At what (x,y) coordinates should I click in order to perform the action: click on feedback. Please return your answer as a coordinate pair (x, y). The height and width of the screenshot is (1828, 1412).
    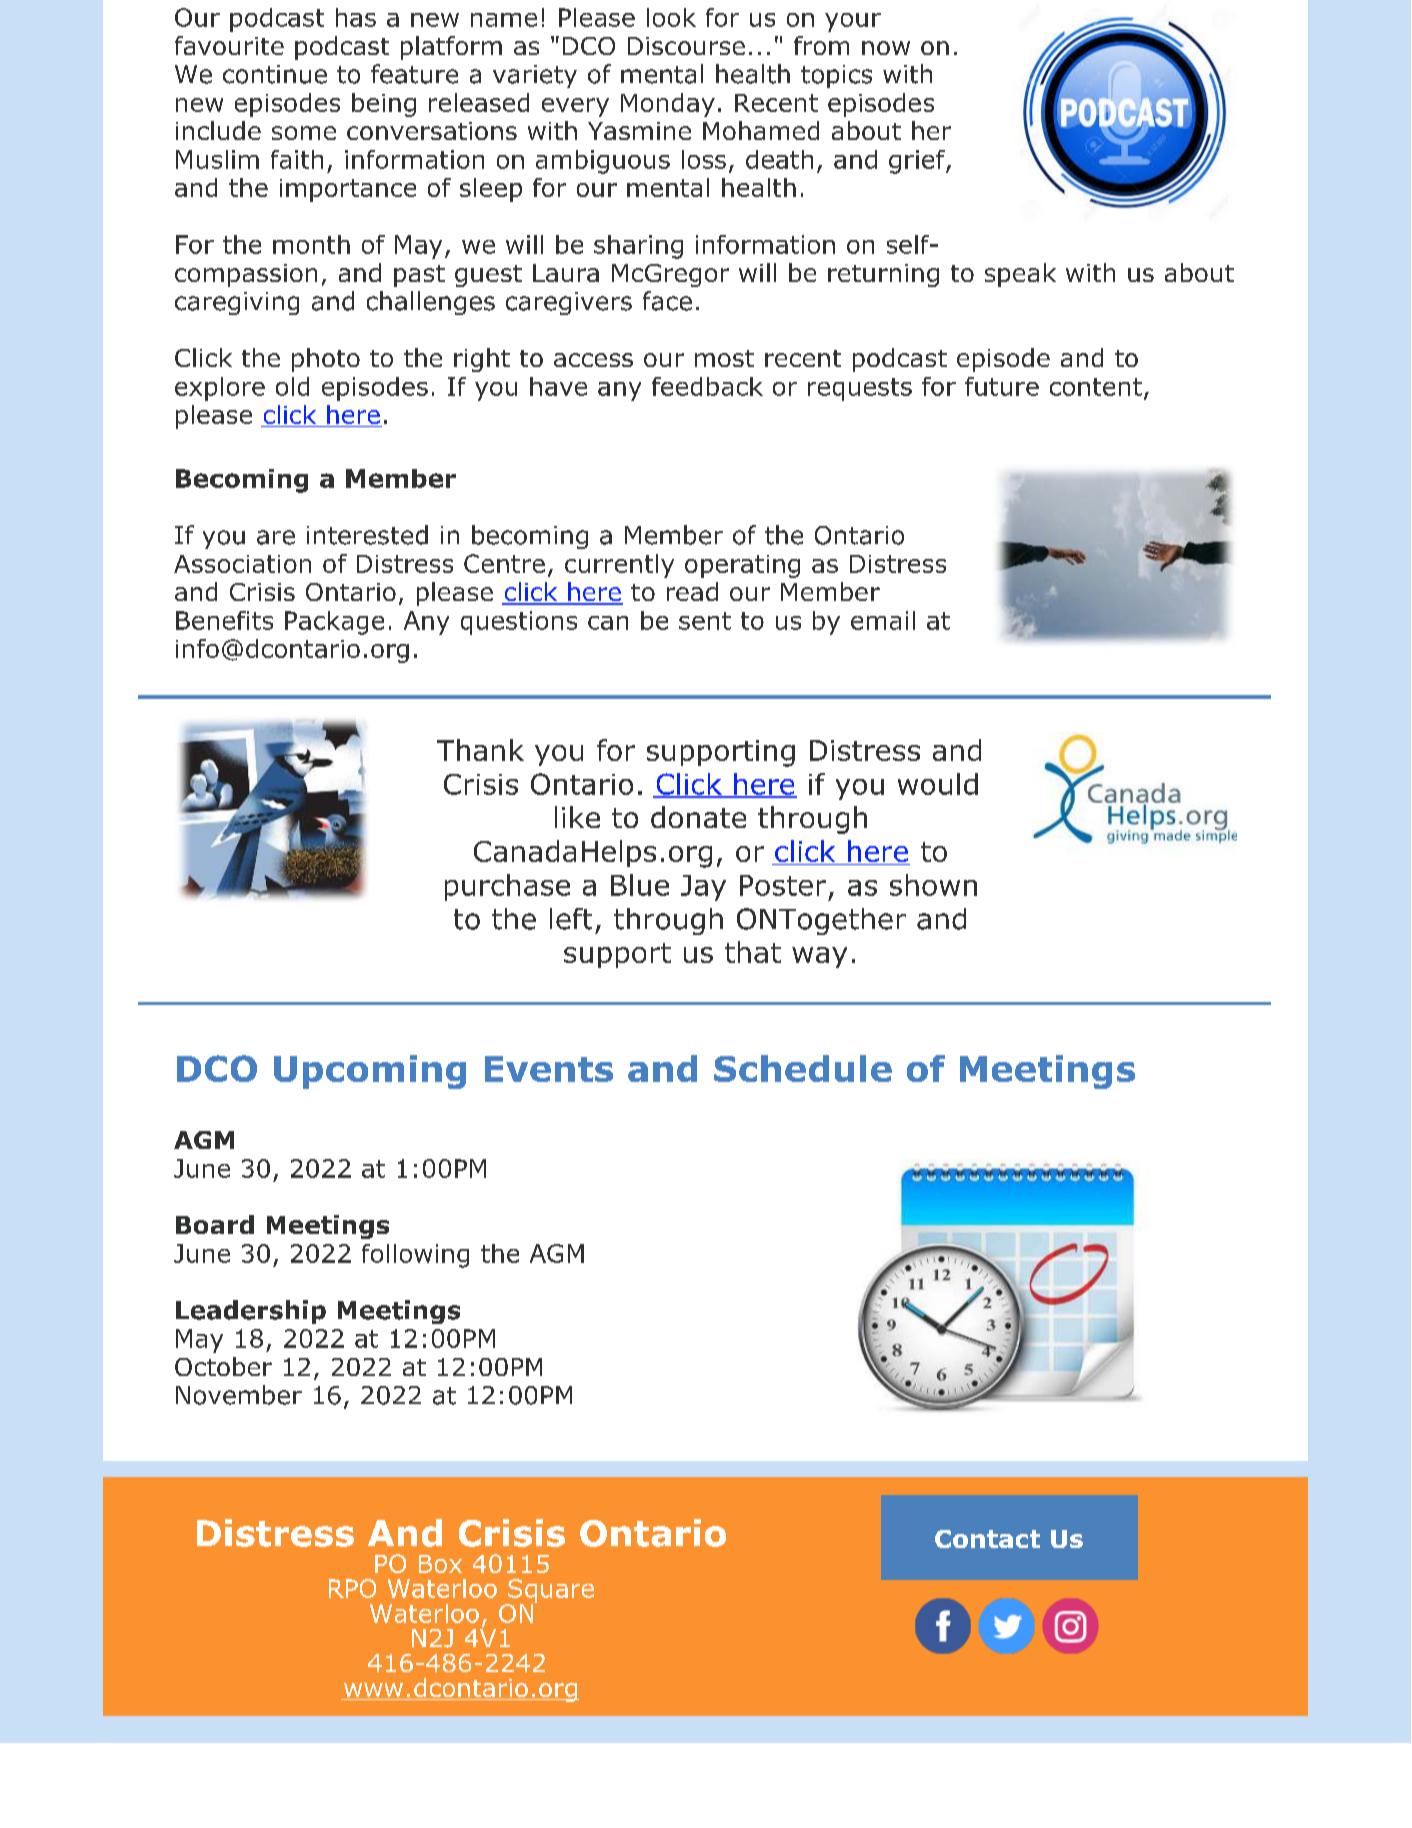
    Looking at the image, I should click on (707, 386).
